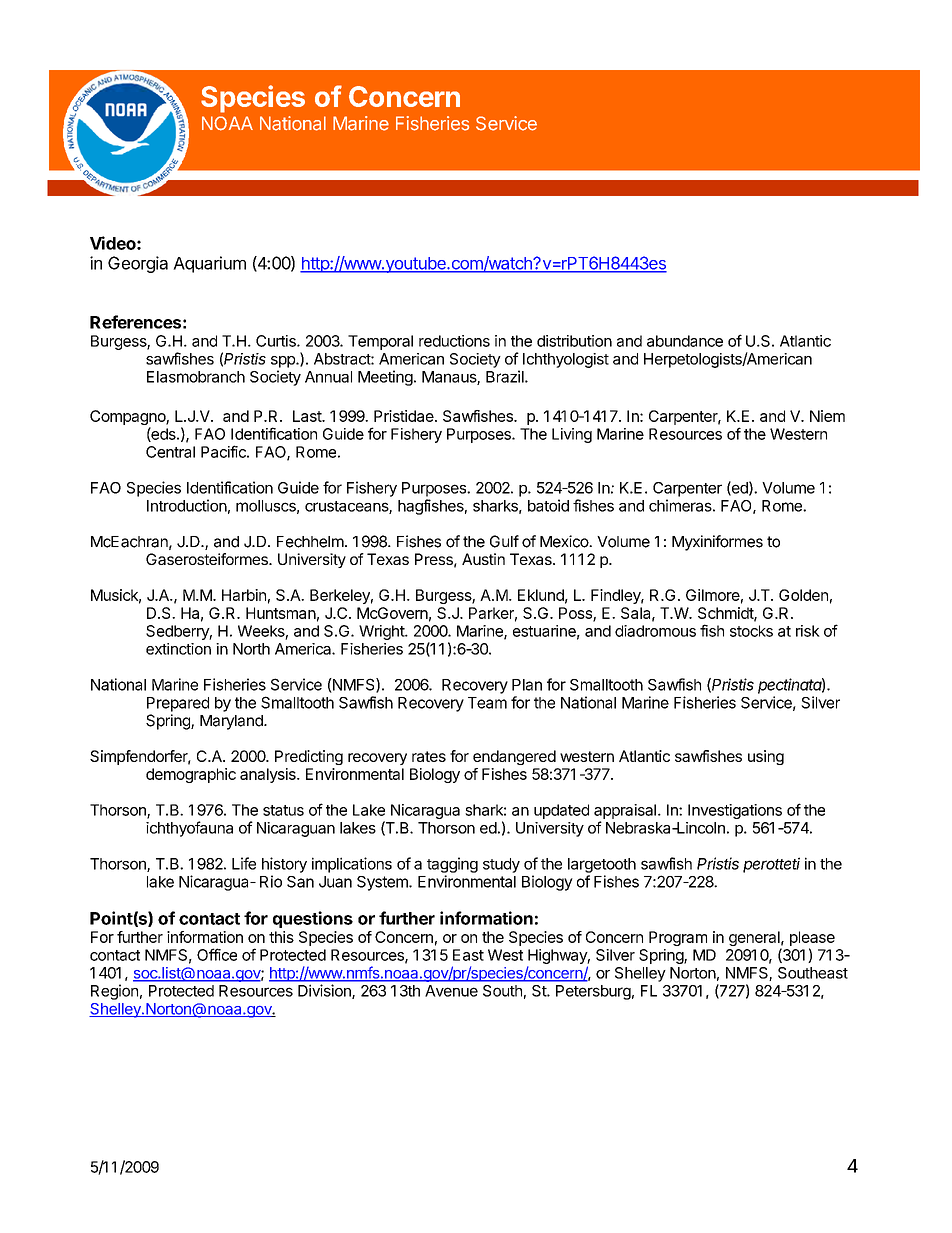 The width and height of the screenshot is (952, 1233). What do you see at coordinates (178, 649) in the screenshot?
I see `extinction` at bounding box center [178, 649].
